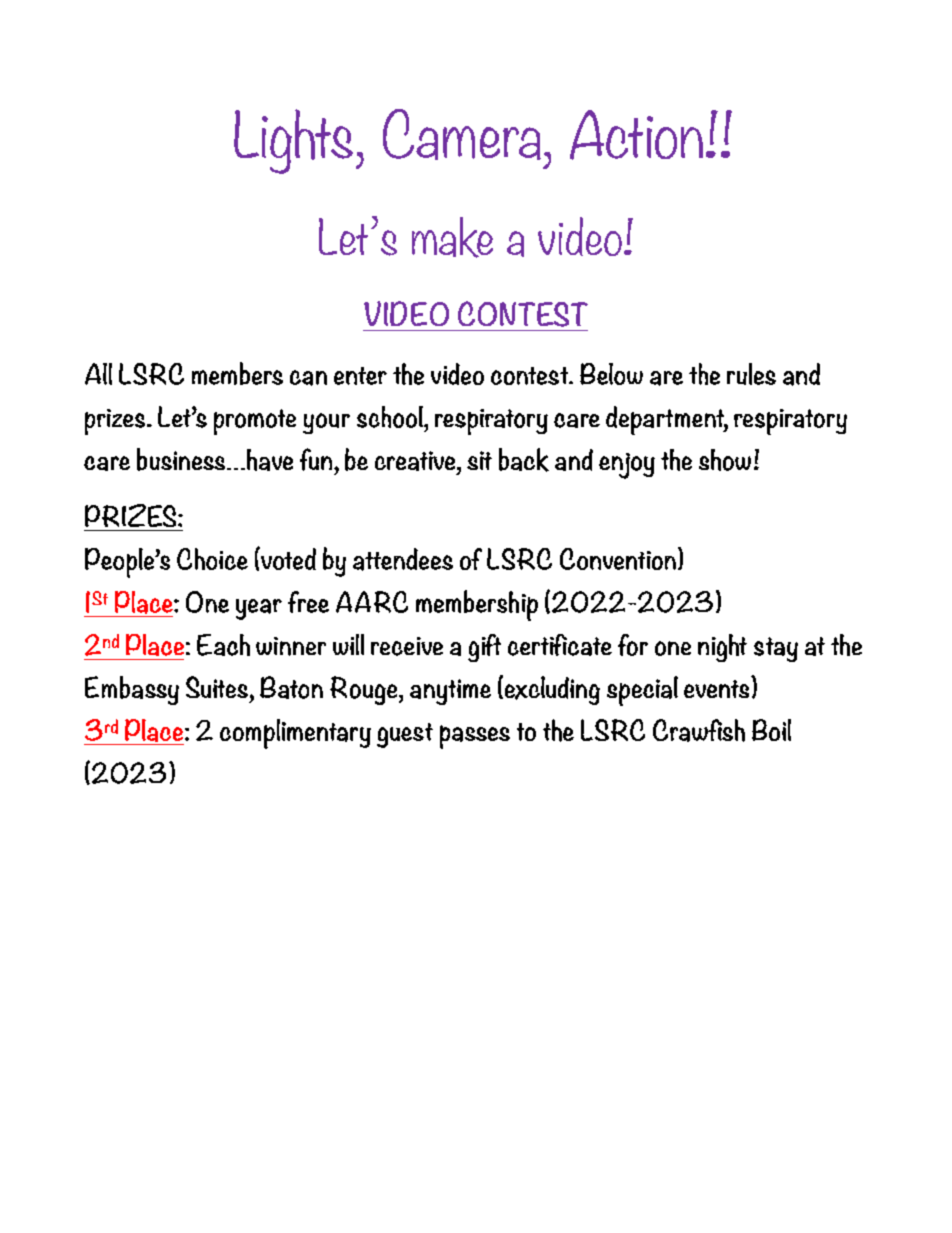 This screenshot has width=952, height=1233. Describe the element at coordinates (293, 141) in the screenshot. I see `Lights` at that location.
